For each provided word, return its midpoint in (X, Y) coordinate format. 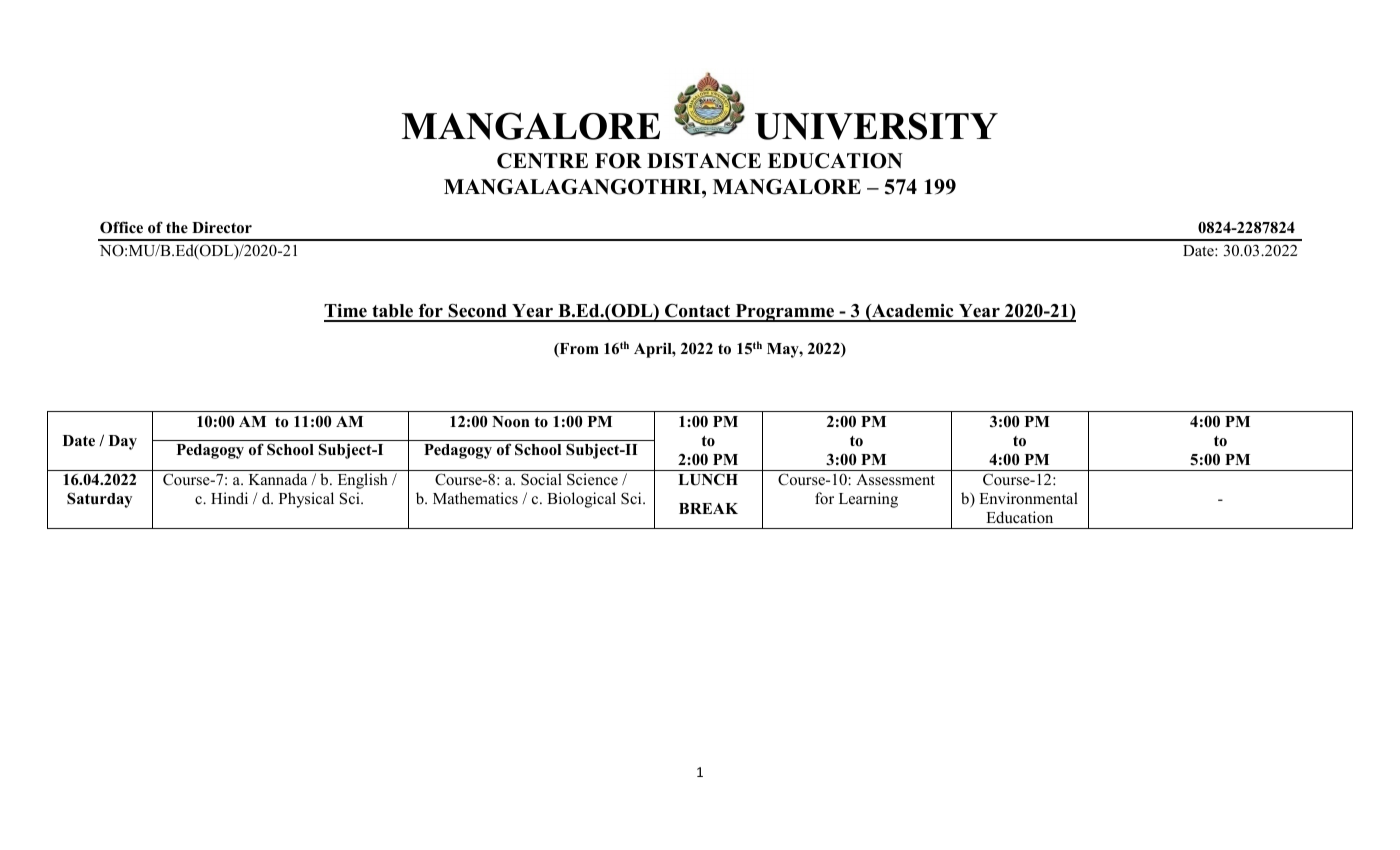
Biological (581, 500)
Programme (784, 313)
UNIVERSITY (876, 126)
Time (346, 312)
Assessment (895, 480)
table (392, 312)
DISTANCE (704, 161)
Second (478, 312)
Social (541, 479)
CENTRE (542, 161)
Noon (511, 422)
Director (222, 227)
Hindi (229, 498)
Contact (698, 312)
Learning (868, 500)
